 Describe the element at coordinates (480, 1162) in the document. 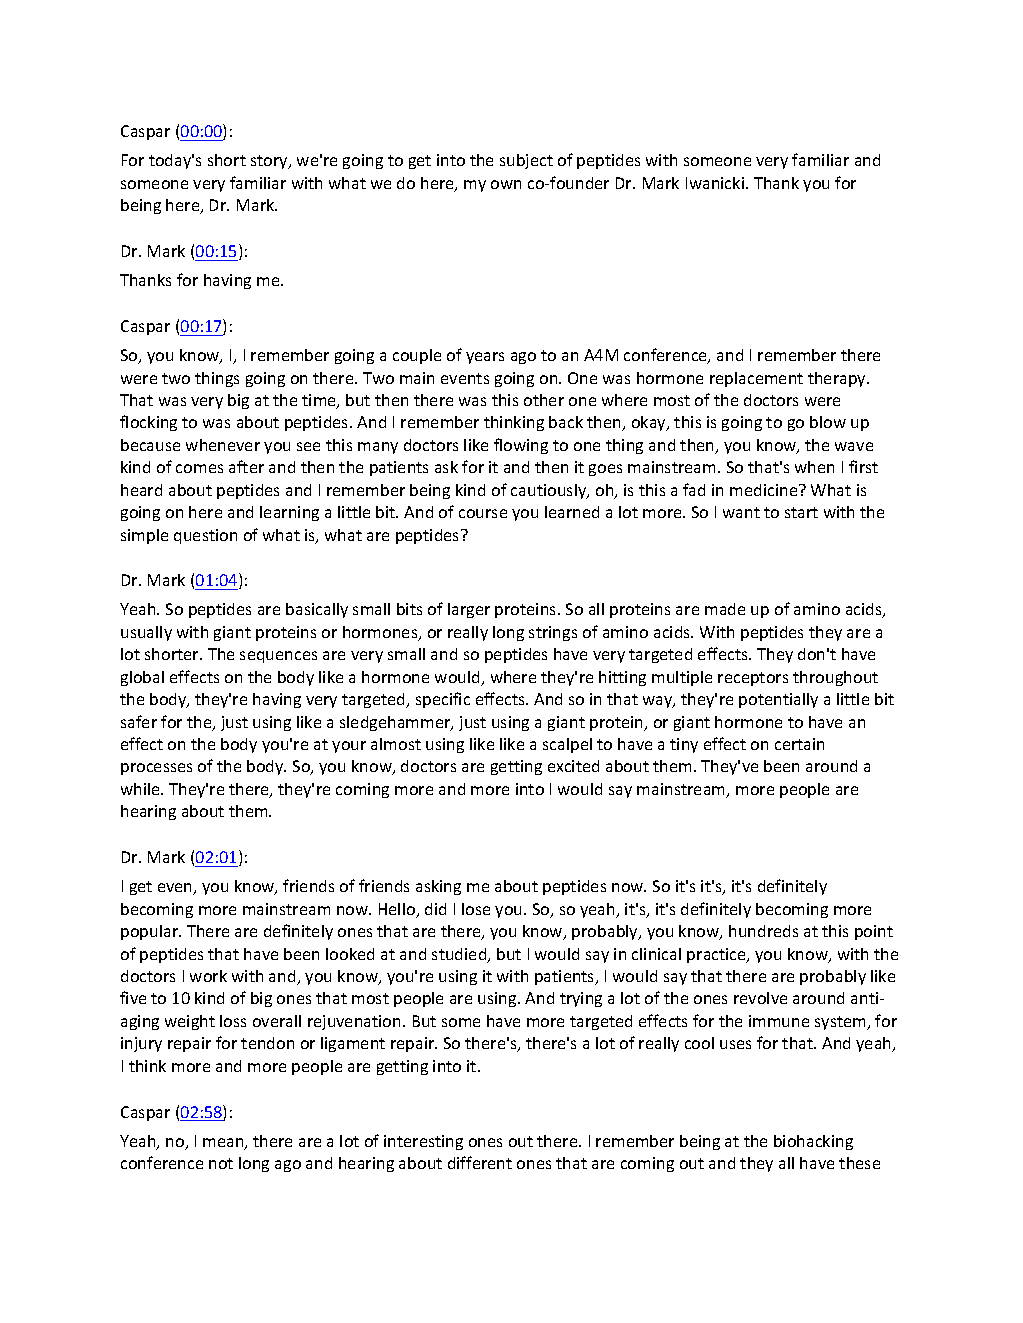

I see `different` at that location.
